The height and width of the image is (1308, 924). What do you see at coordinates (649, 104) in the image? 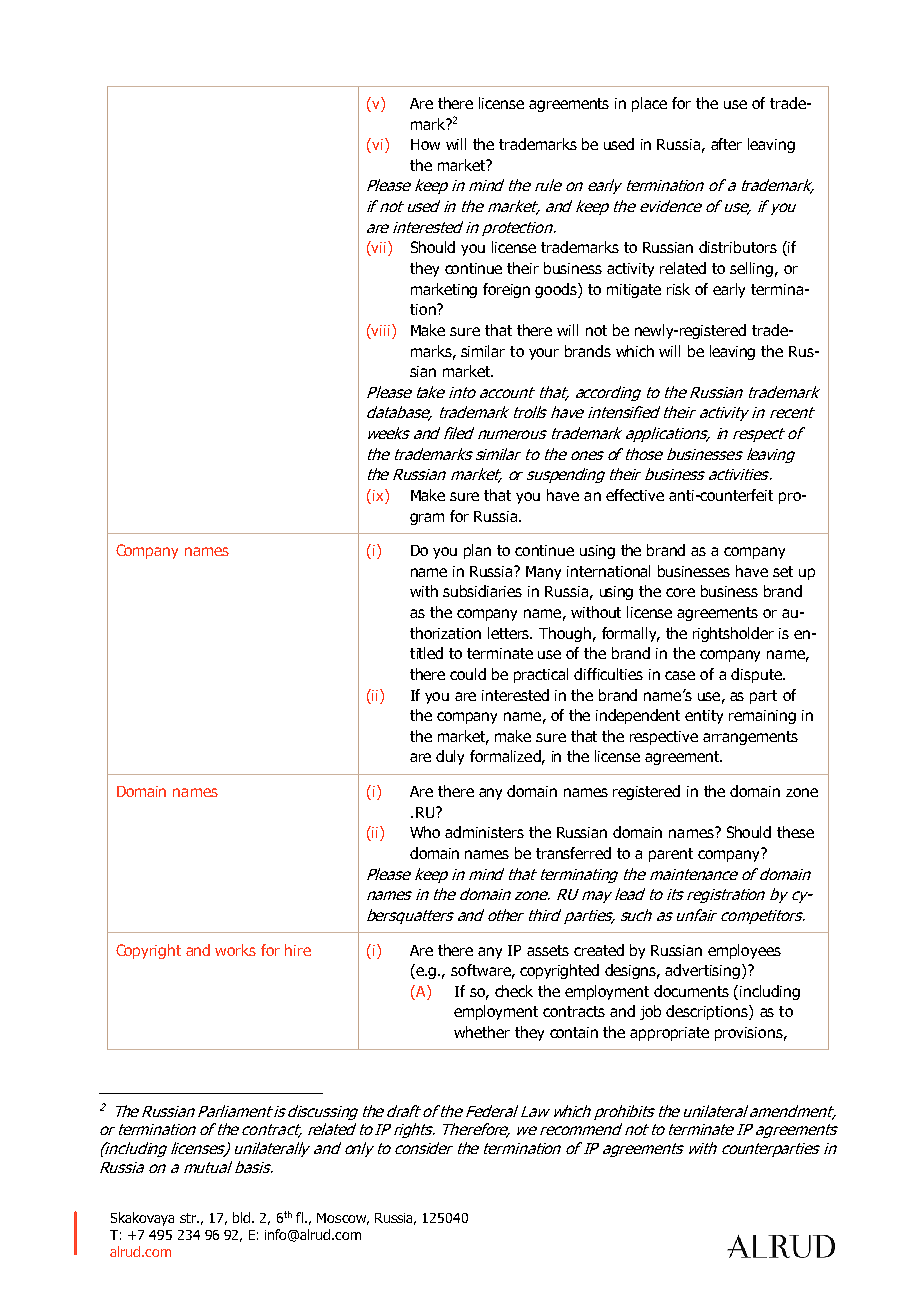
I see `place` at bounding box center [649, 104].
